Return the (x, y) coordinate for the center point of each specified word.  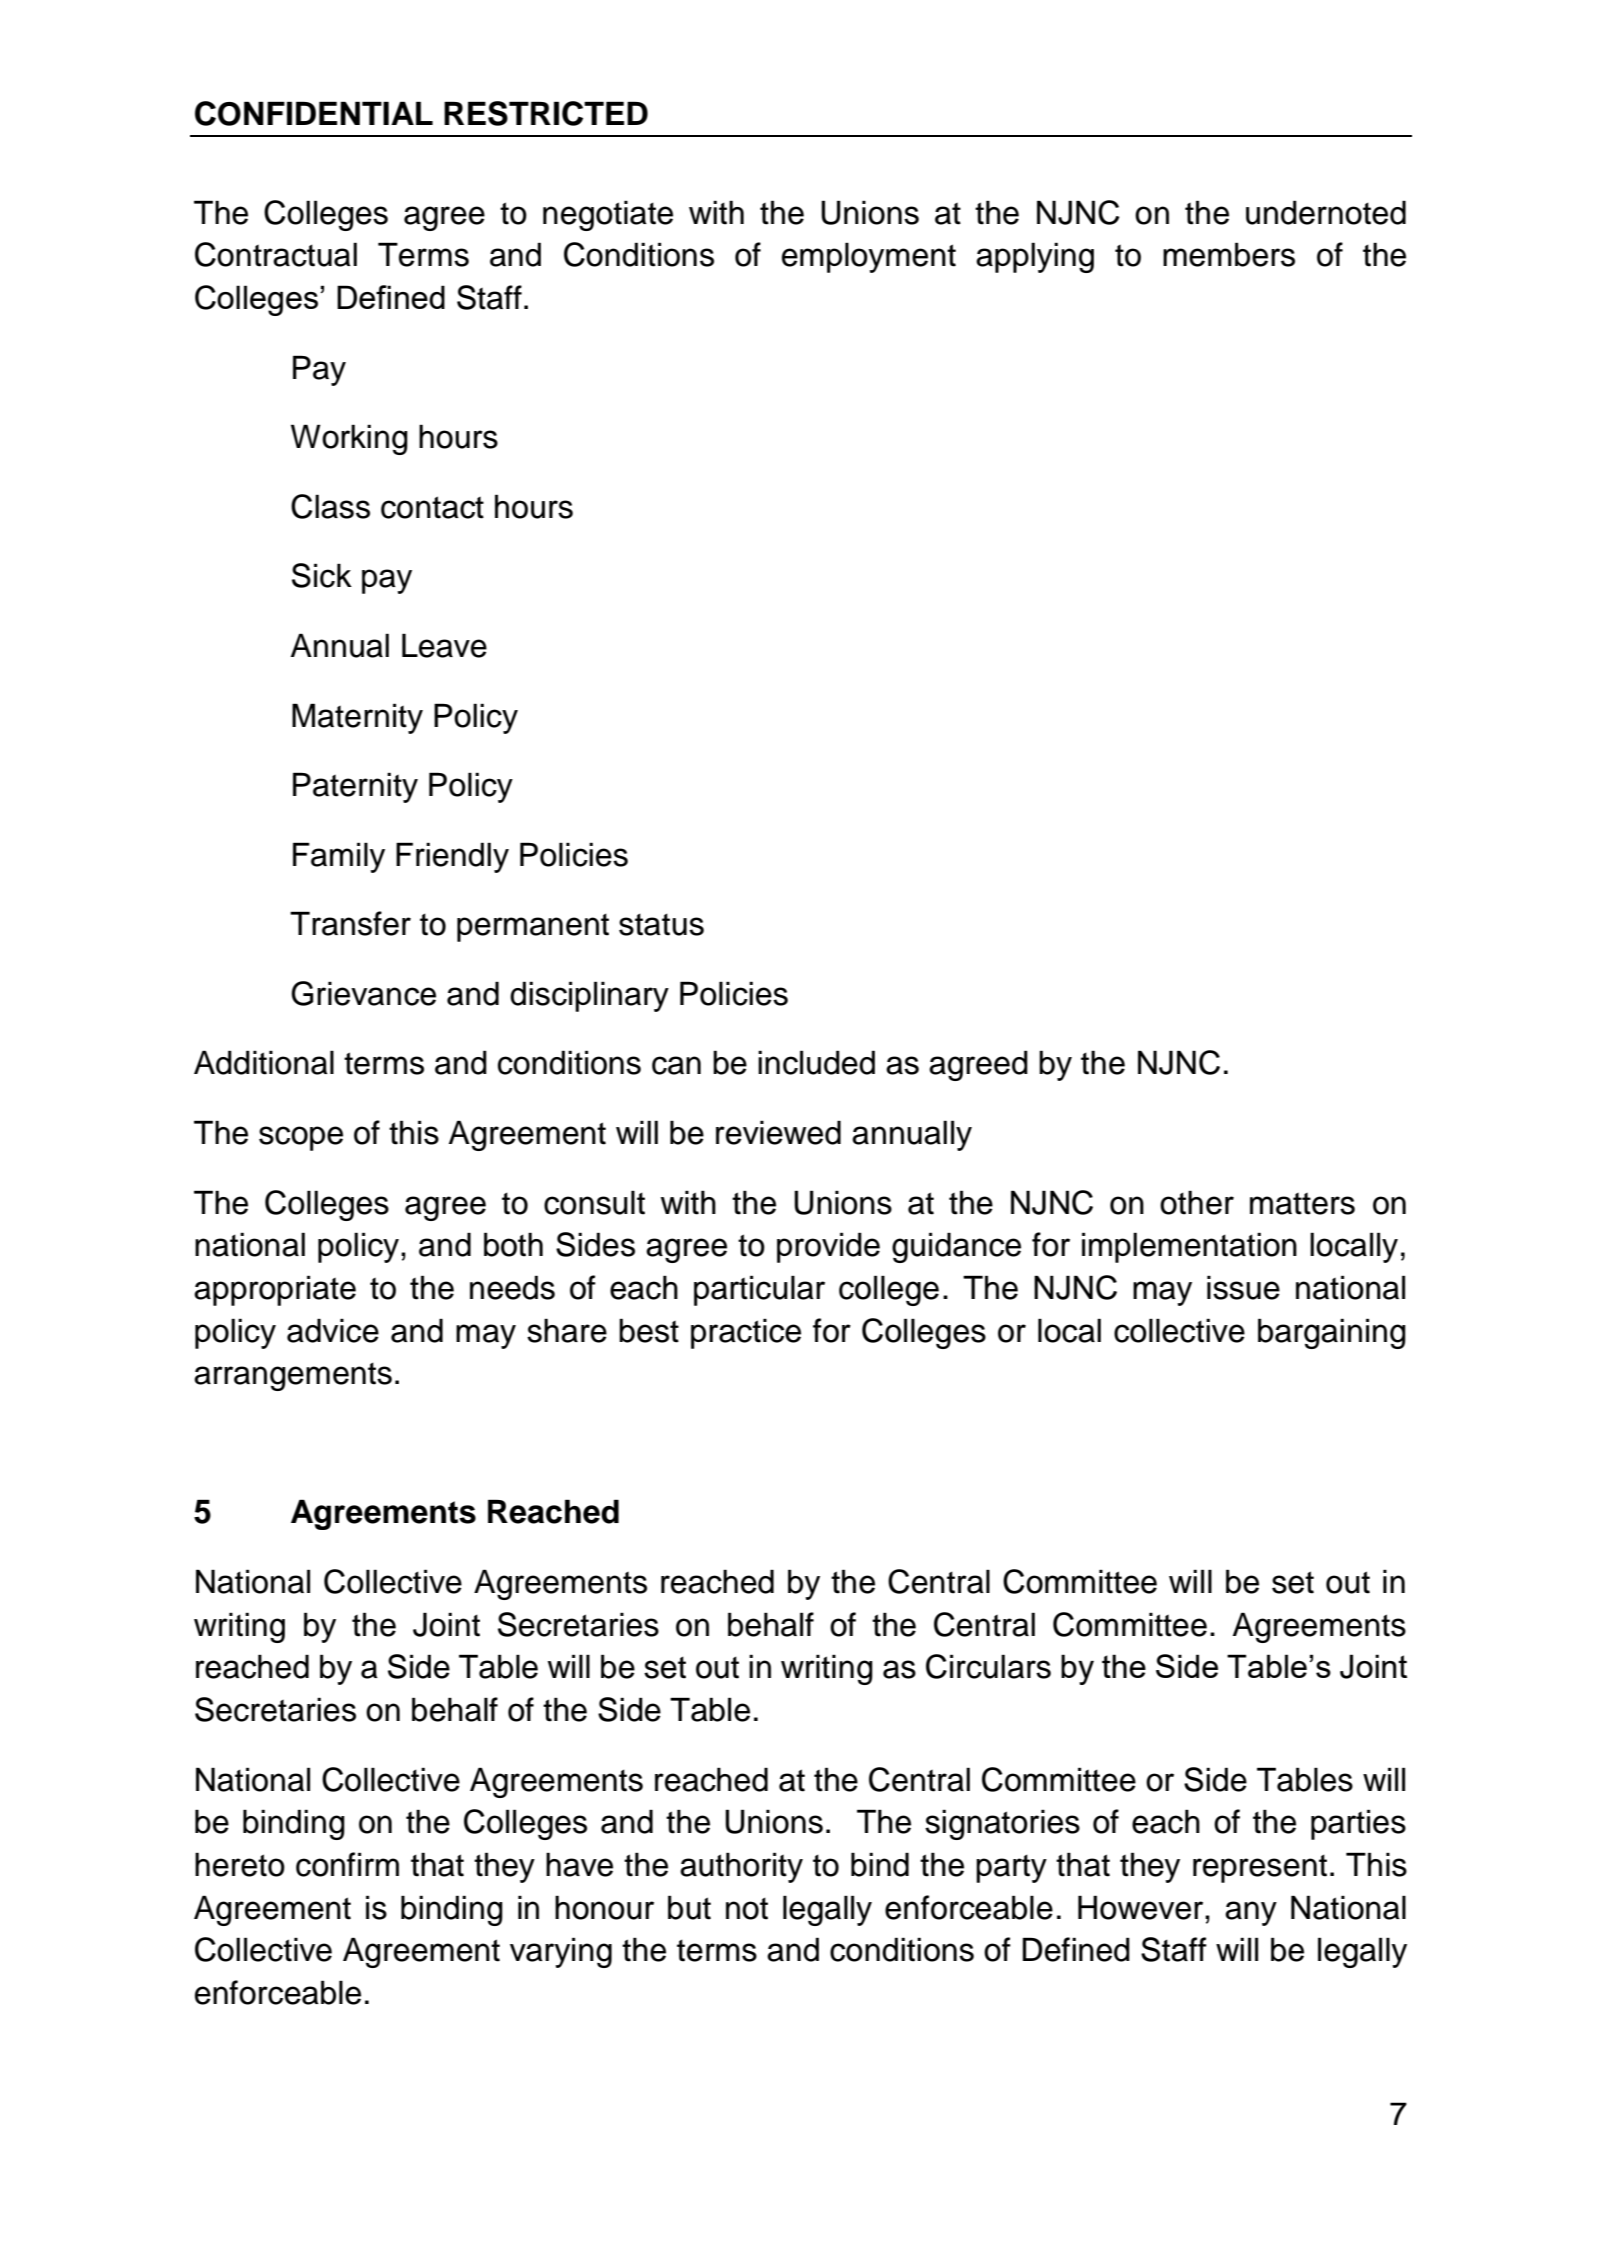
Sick (322, 575)
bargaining (1332, 1333)
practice (746, 1333)
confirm (347, 1864)
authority (741, 1867)
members (1229, 254)
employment (869, 257)
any (1251, 1913)
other (1197, 1202)
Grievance (363, 993)
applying (1035, 257)
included (816, 1062)
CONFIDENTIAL (314, 113)
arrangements (293, 1376)
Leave (444, 645)
